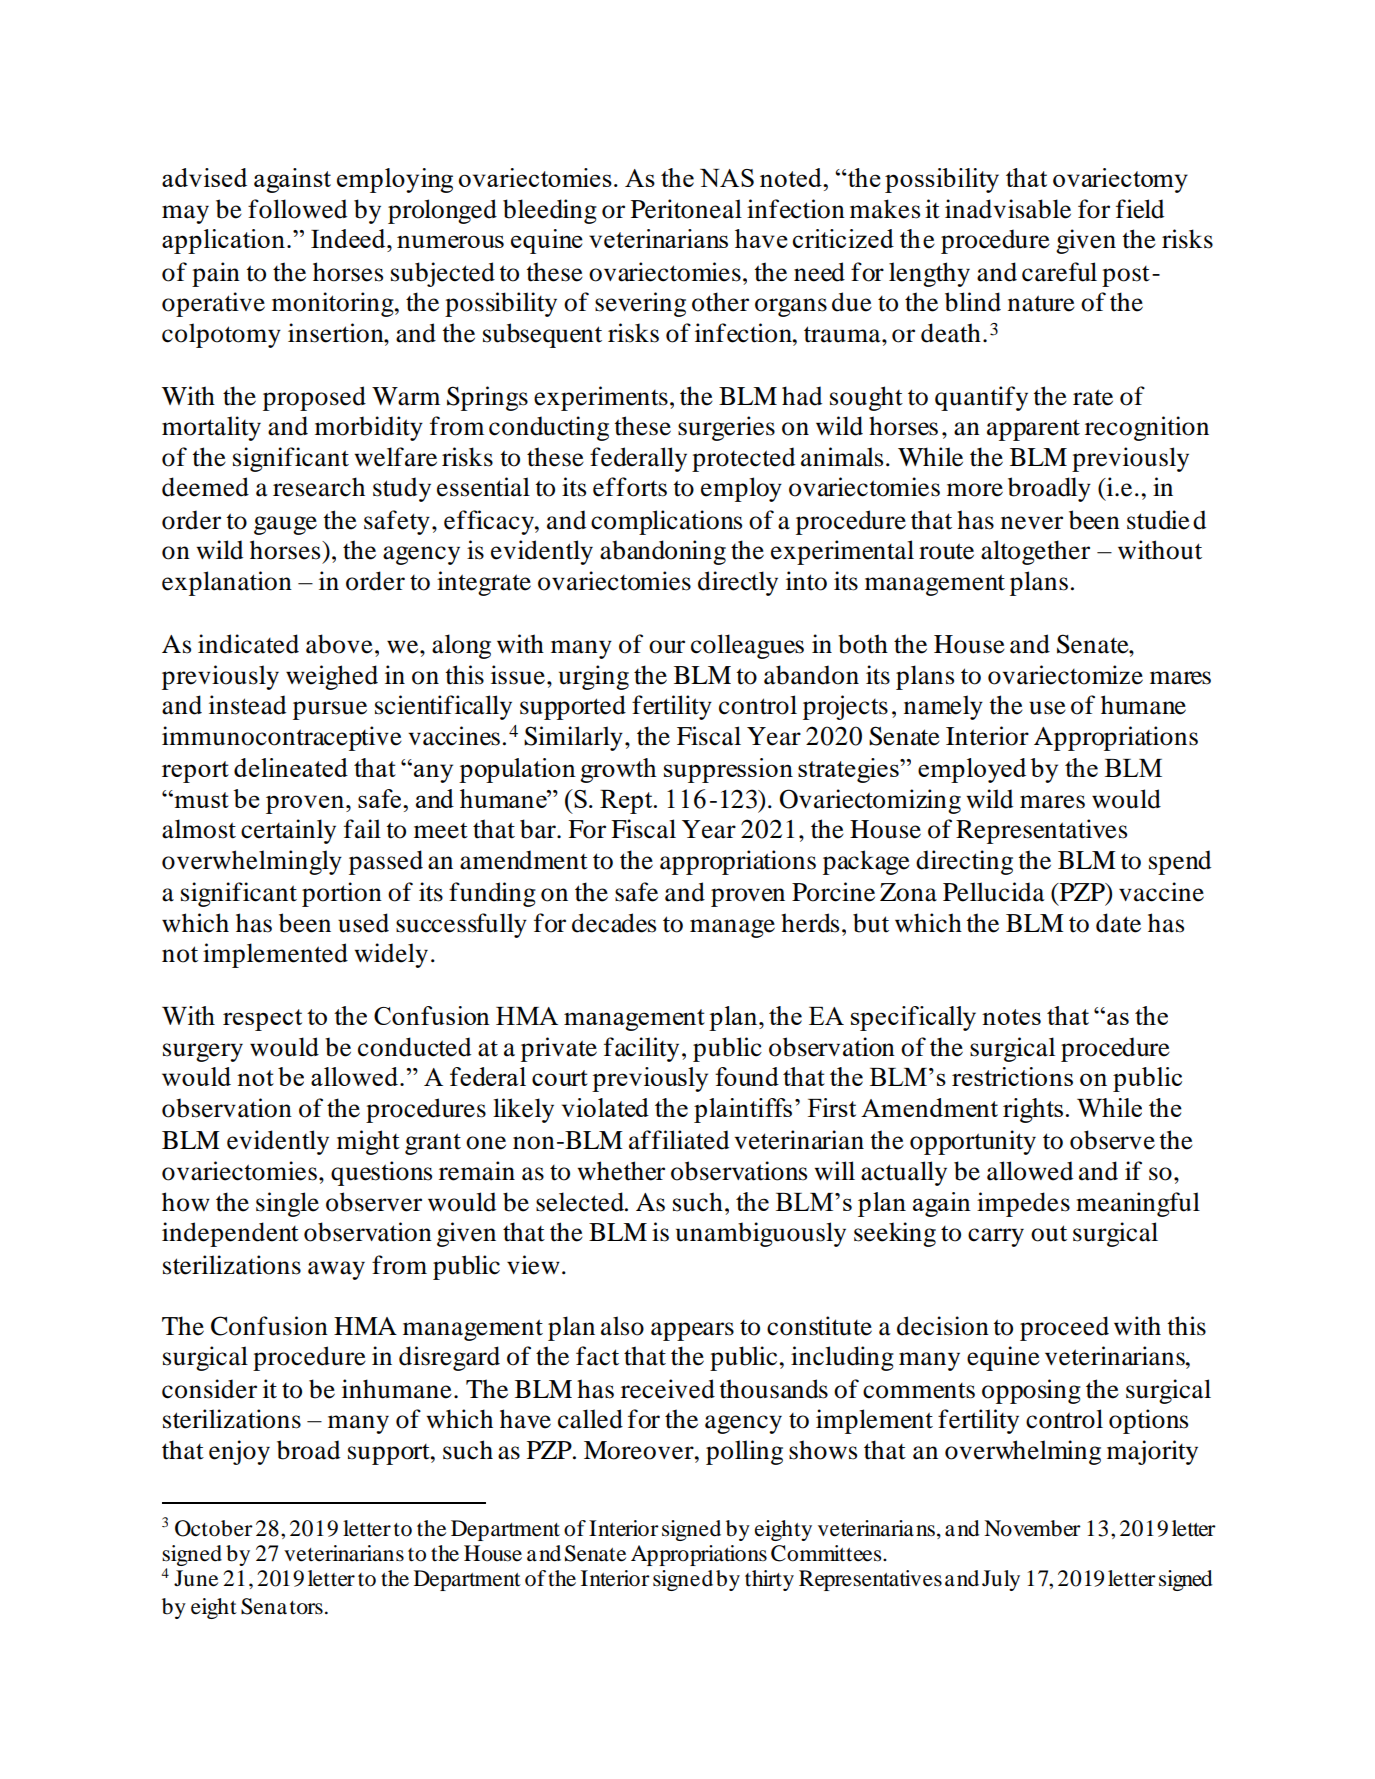 The height and width of the page is (1779, 1375). What do you see at coordinates (686, 209) in the page?
I see `Peritoneal` at bounding box center [686, 209].
